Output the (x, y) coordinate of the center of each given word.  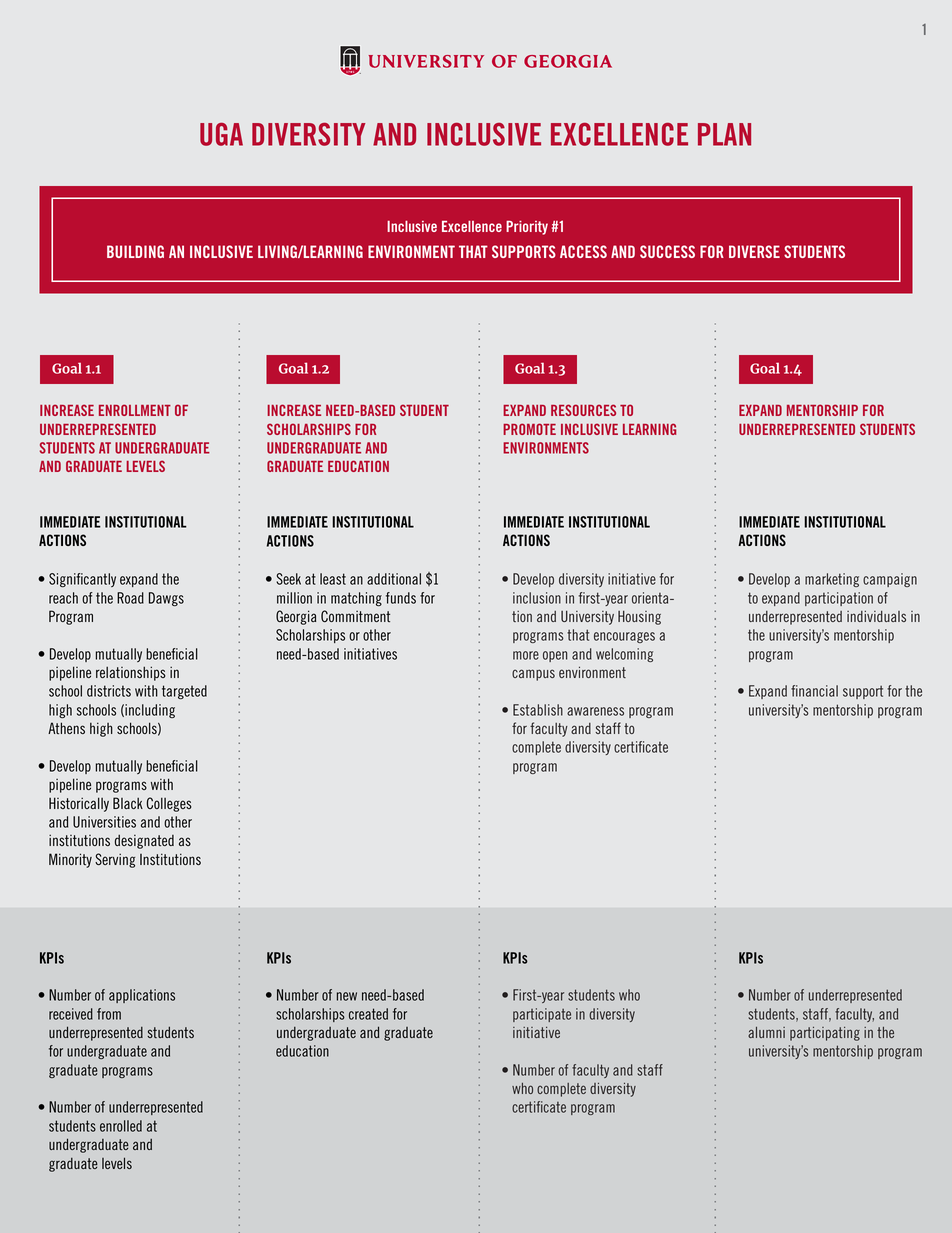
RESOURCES (583, 410)
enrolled (121, 1126)
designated (144, 841)
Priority (527, 228)
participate (542, 1015)
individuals (876, 616)
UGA (221, 134)
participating (825, 1034)
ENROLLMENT (135, 410)
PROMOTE (529, 429)
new (347, 996)
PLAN (724, 134)
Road (130, 598)
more (526, 655)
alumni (766, 1032)
